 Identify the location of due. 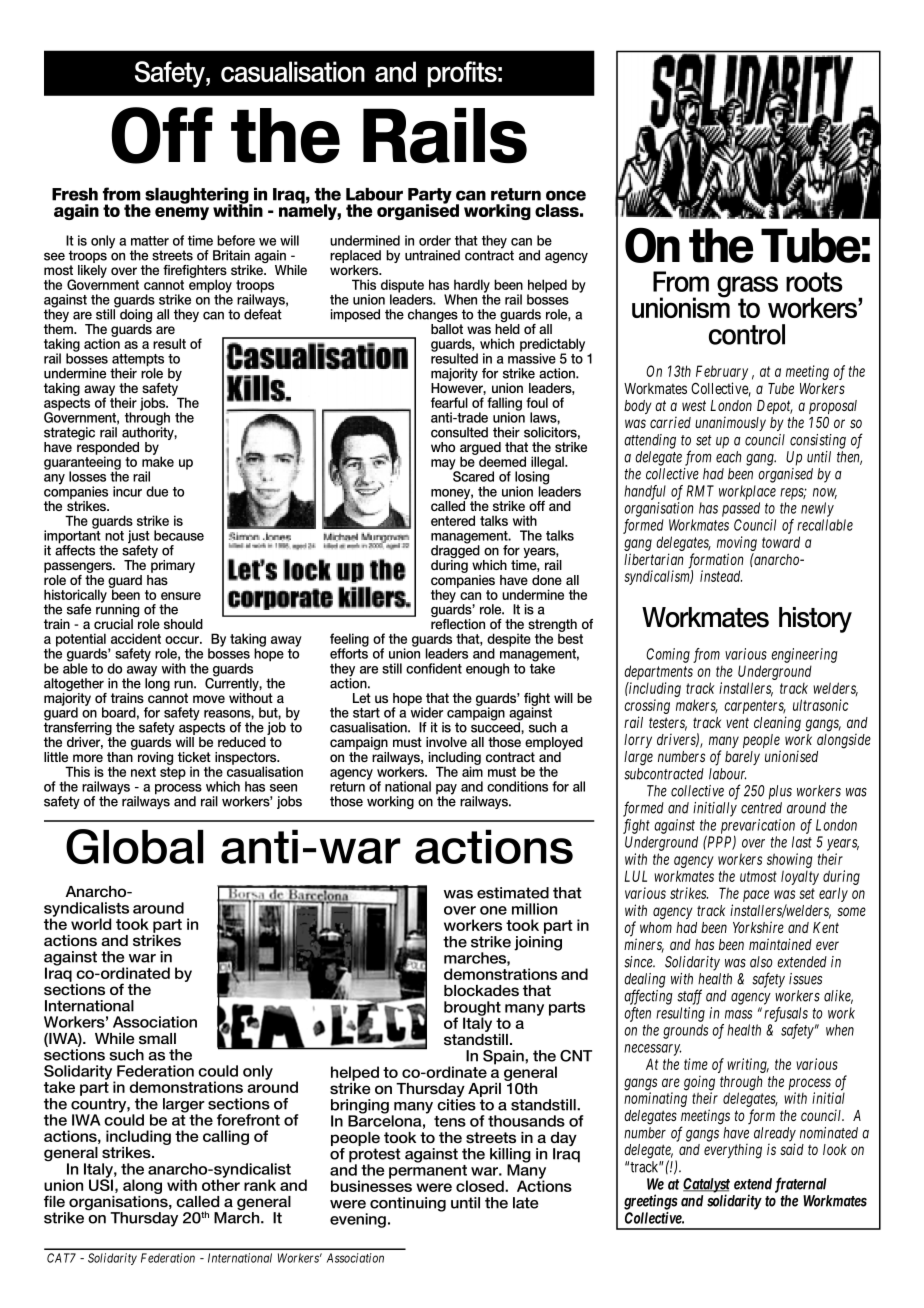
(157, 491).
